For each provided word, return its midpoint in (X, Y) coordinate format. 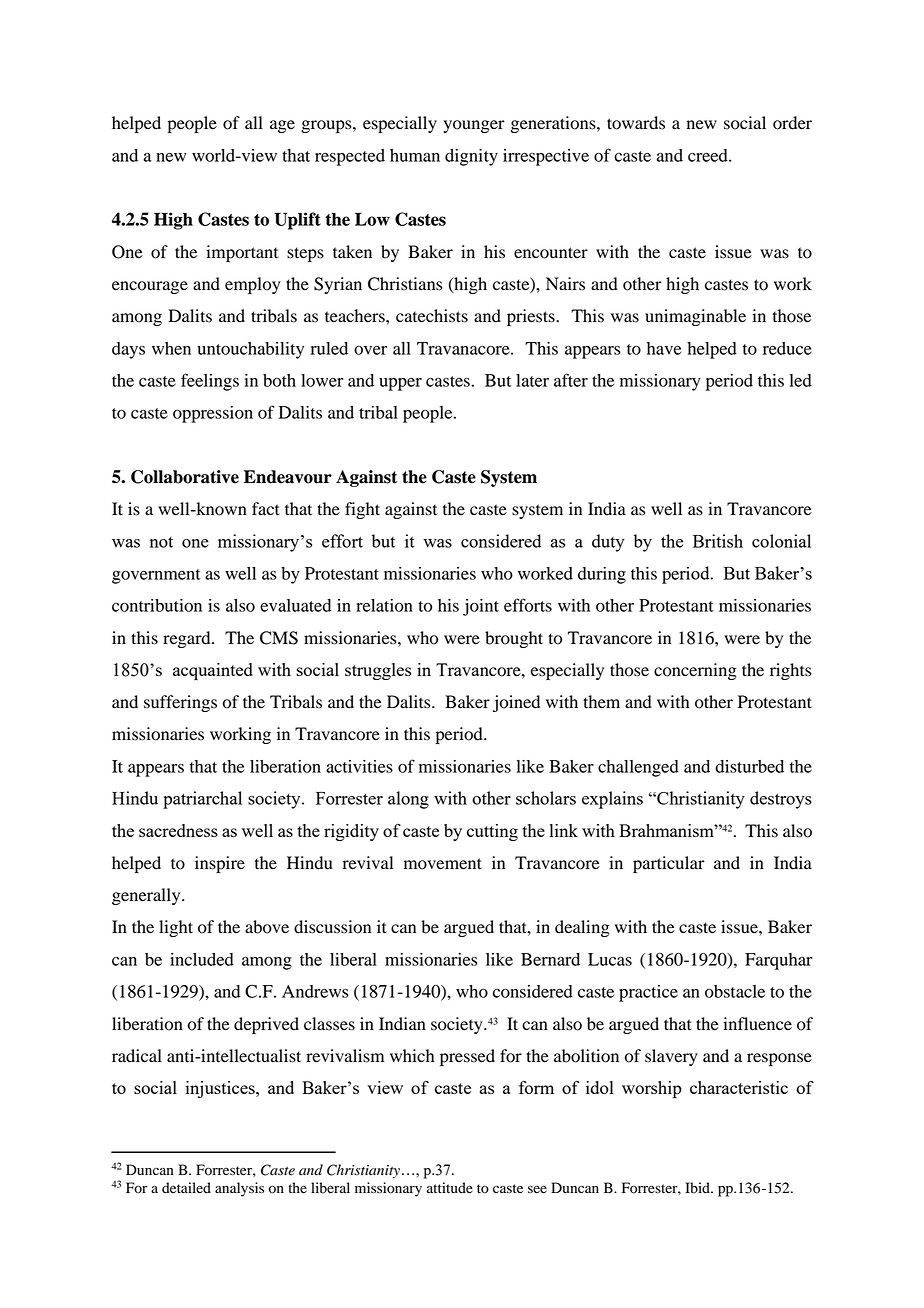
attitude (450, 1188)
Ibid (698, 1188)
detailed (186, 1188)
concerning (695, 671)
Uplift (297, 221)
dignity (471, 157)
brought (514, 639)
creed (709, 155)
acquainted (213, 671)
